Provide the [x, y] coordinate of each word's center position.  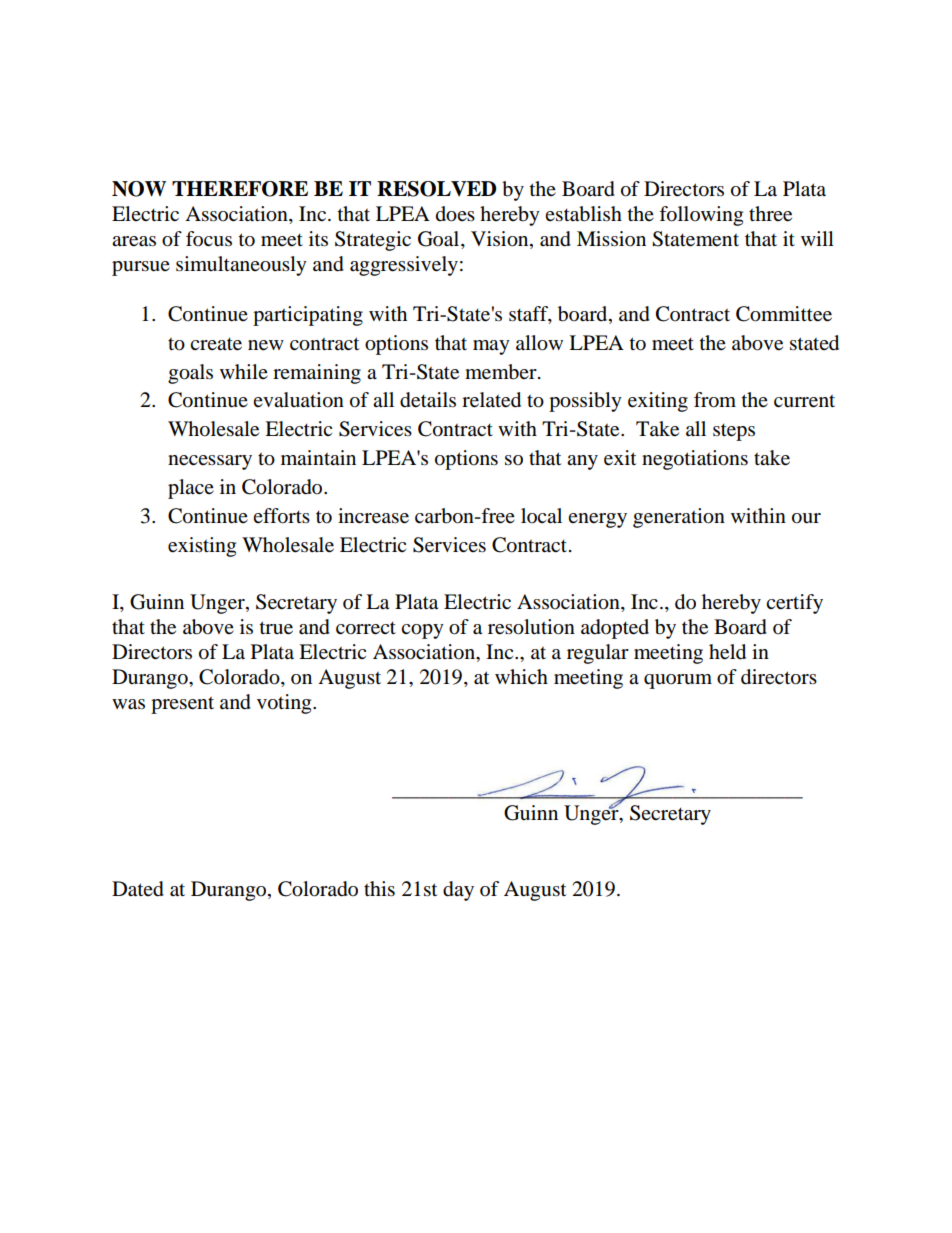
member [502, 372]
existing [202, 547]
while [244, 371]
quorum [678, 681]
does [455, 214]
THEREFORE [240, 189]
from [715, 400]
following [701, 216]
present [182, 705]
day [458, 891]
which [521, 676]
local [541, 516]
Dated [138, 889]
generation [679, 518]
